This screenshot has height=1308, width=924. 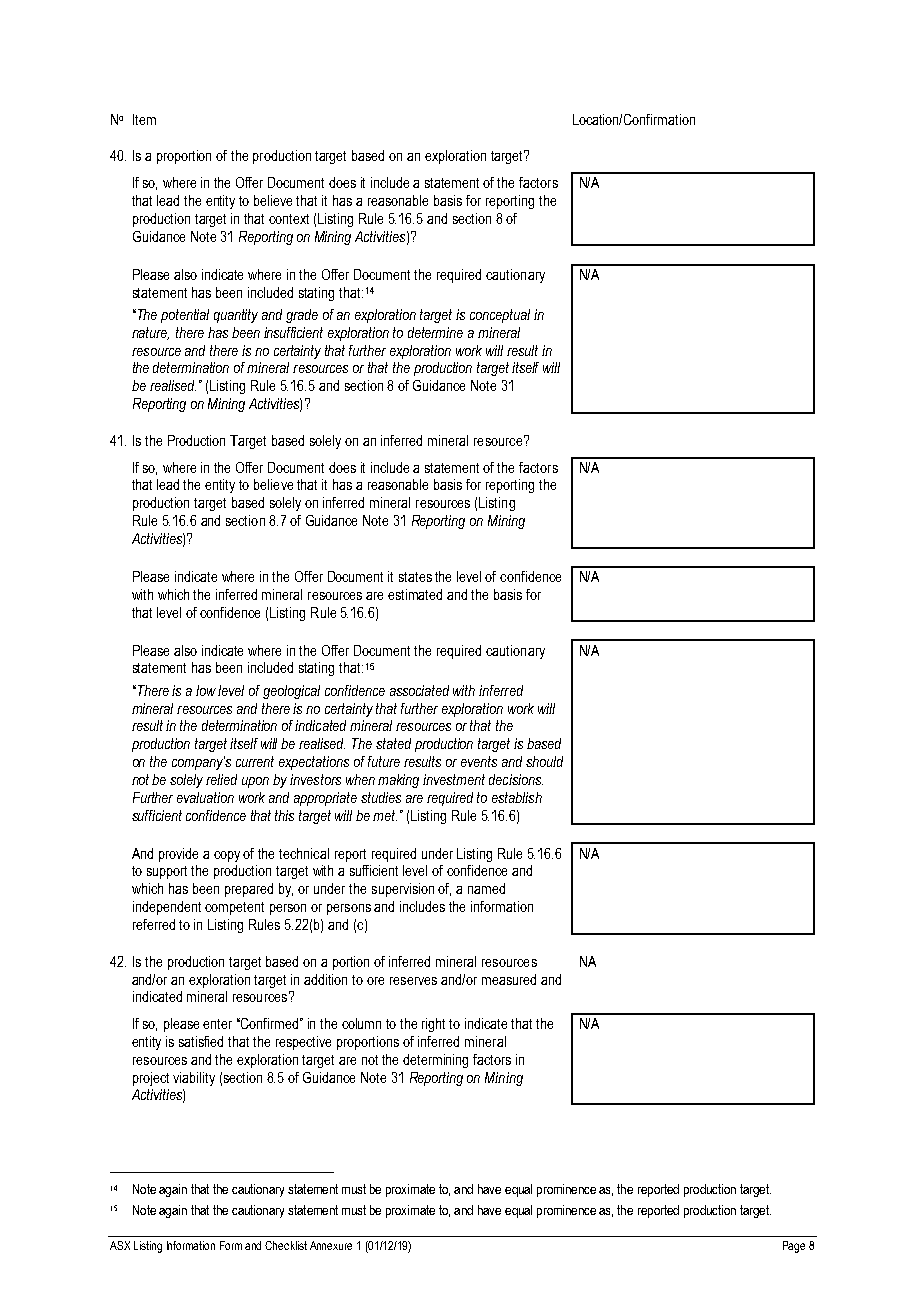 I want to click on associated, so click(x=419, y=690).
